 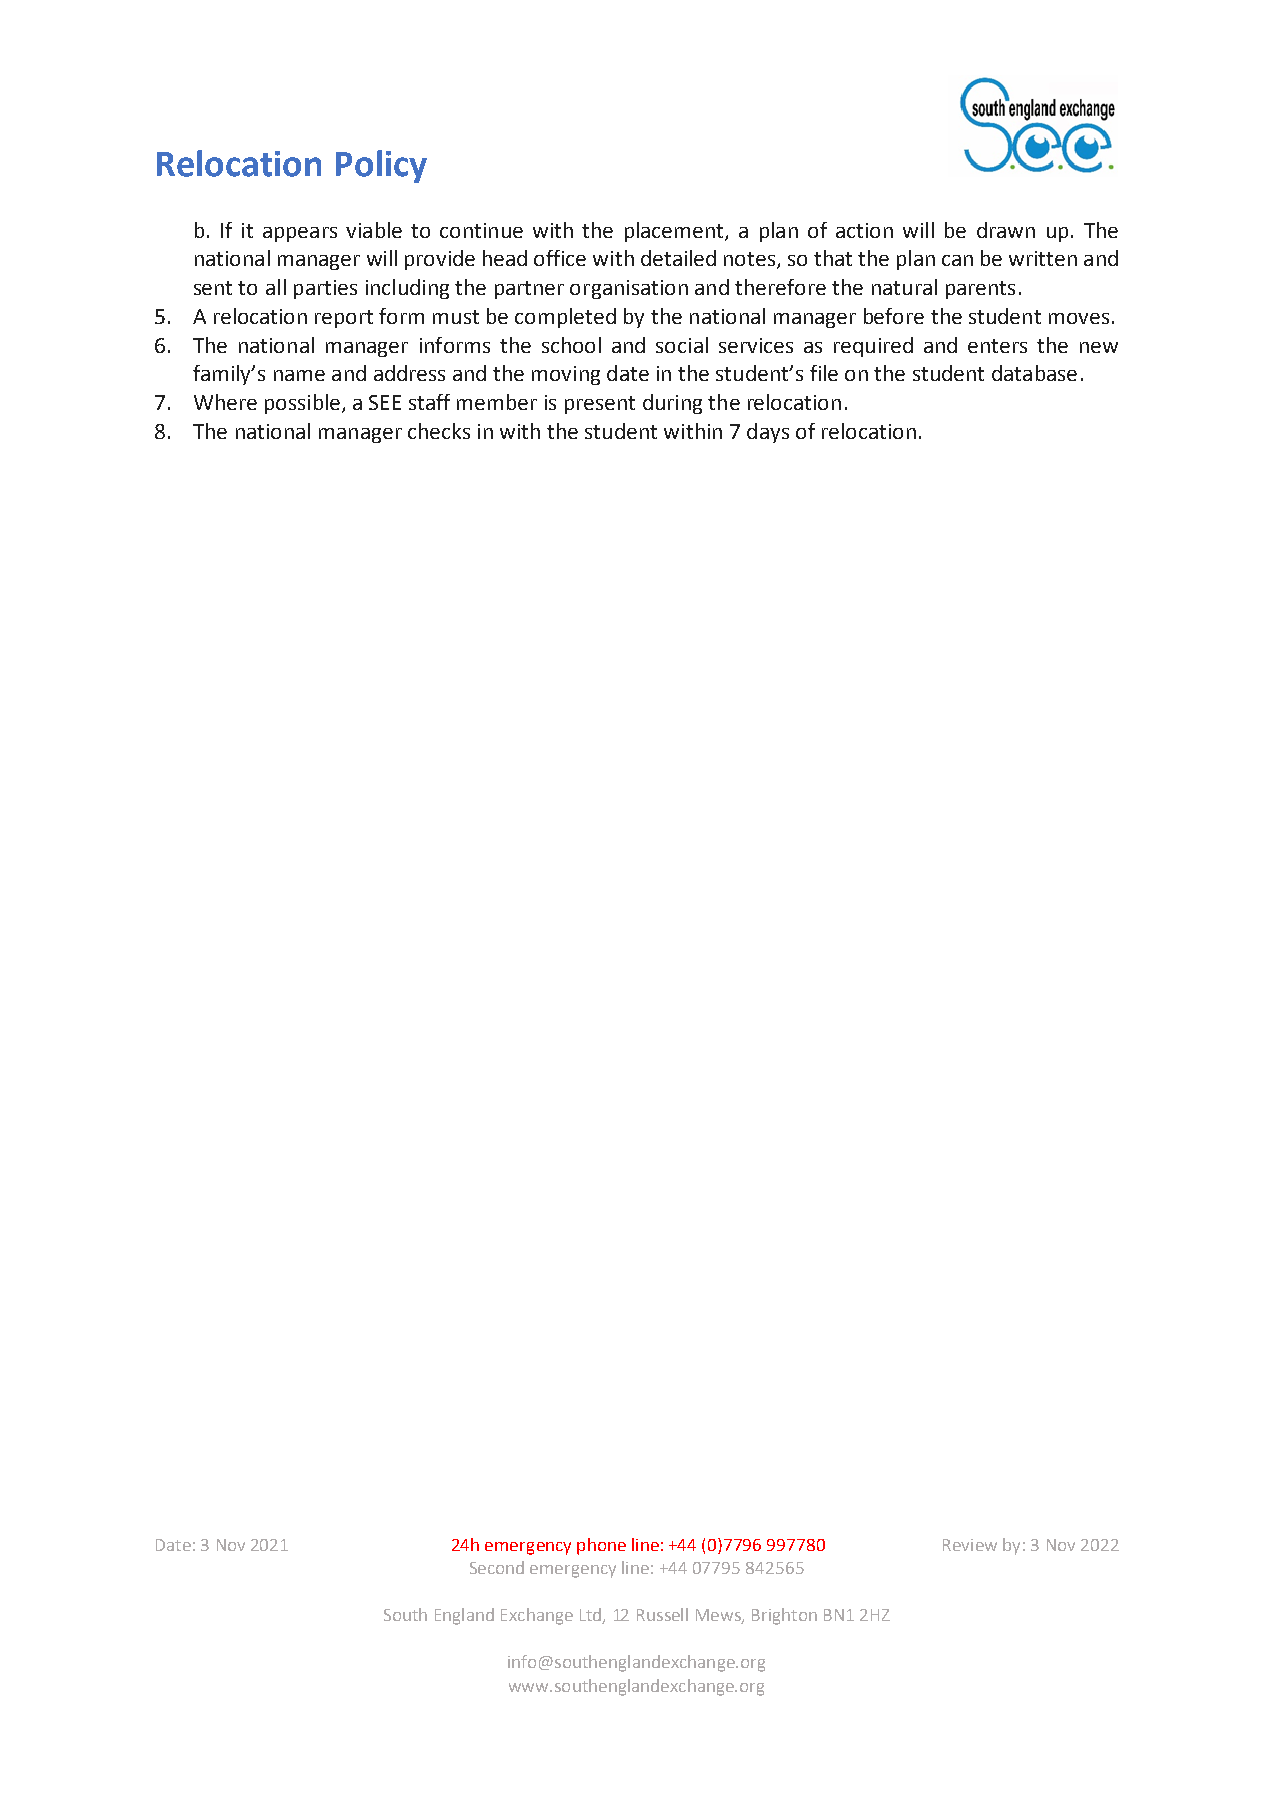 I want to click on placement, so click(x=675, y=232).
